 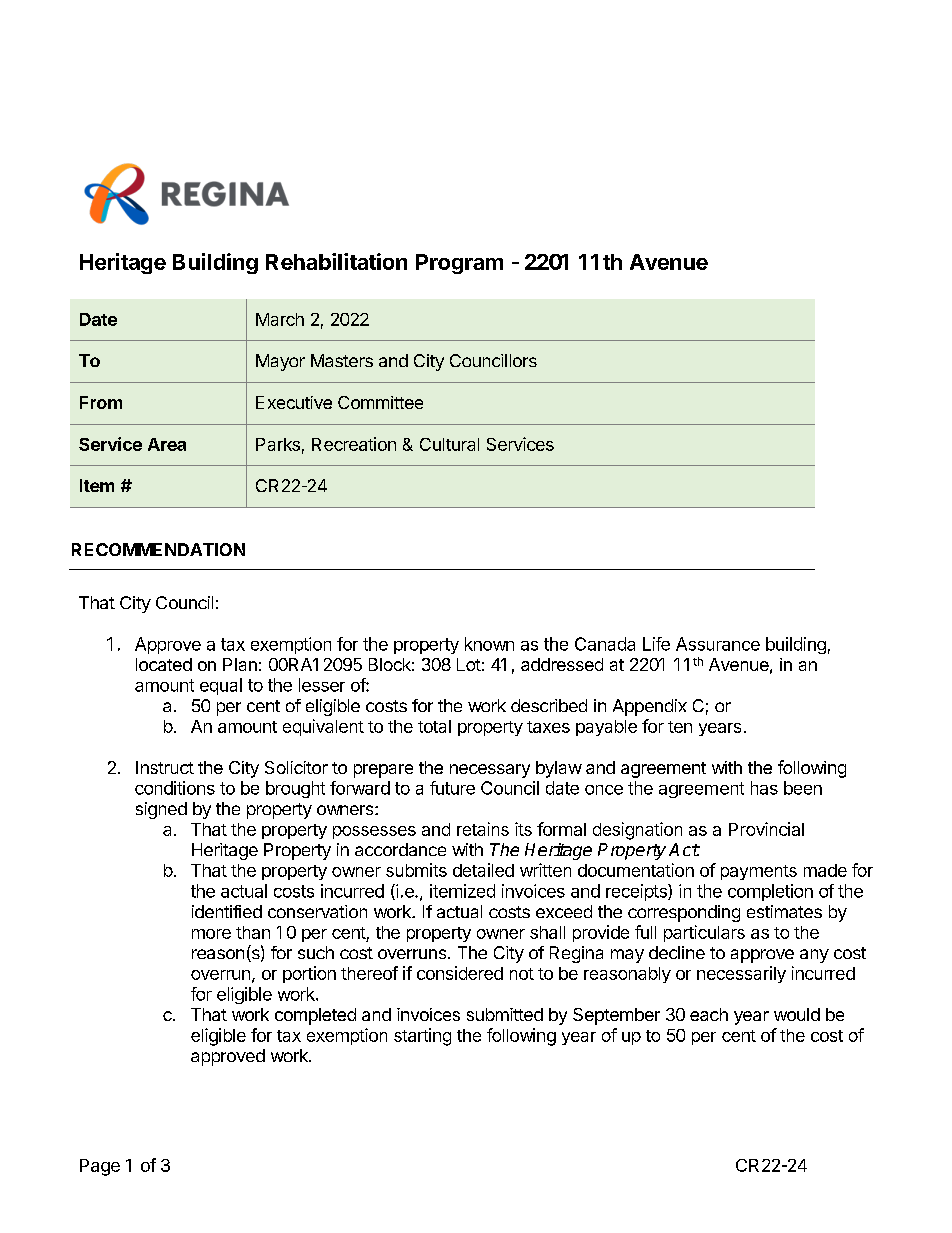 What do you see at coordinates (100, 1167) in the image?
I see `Page` at bounding box center [100, 1167].
